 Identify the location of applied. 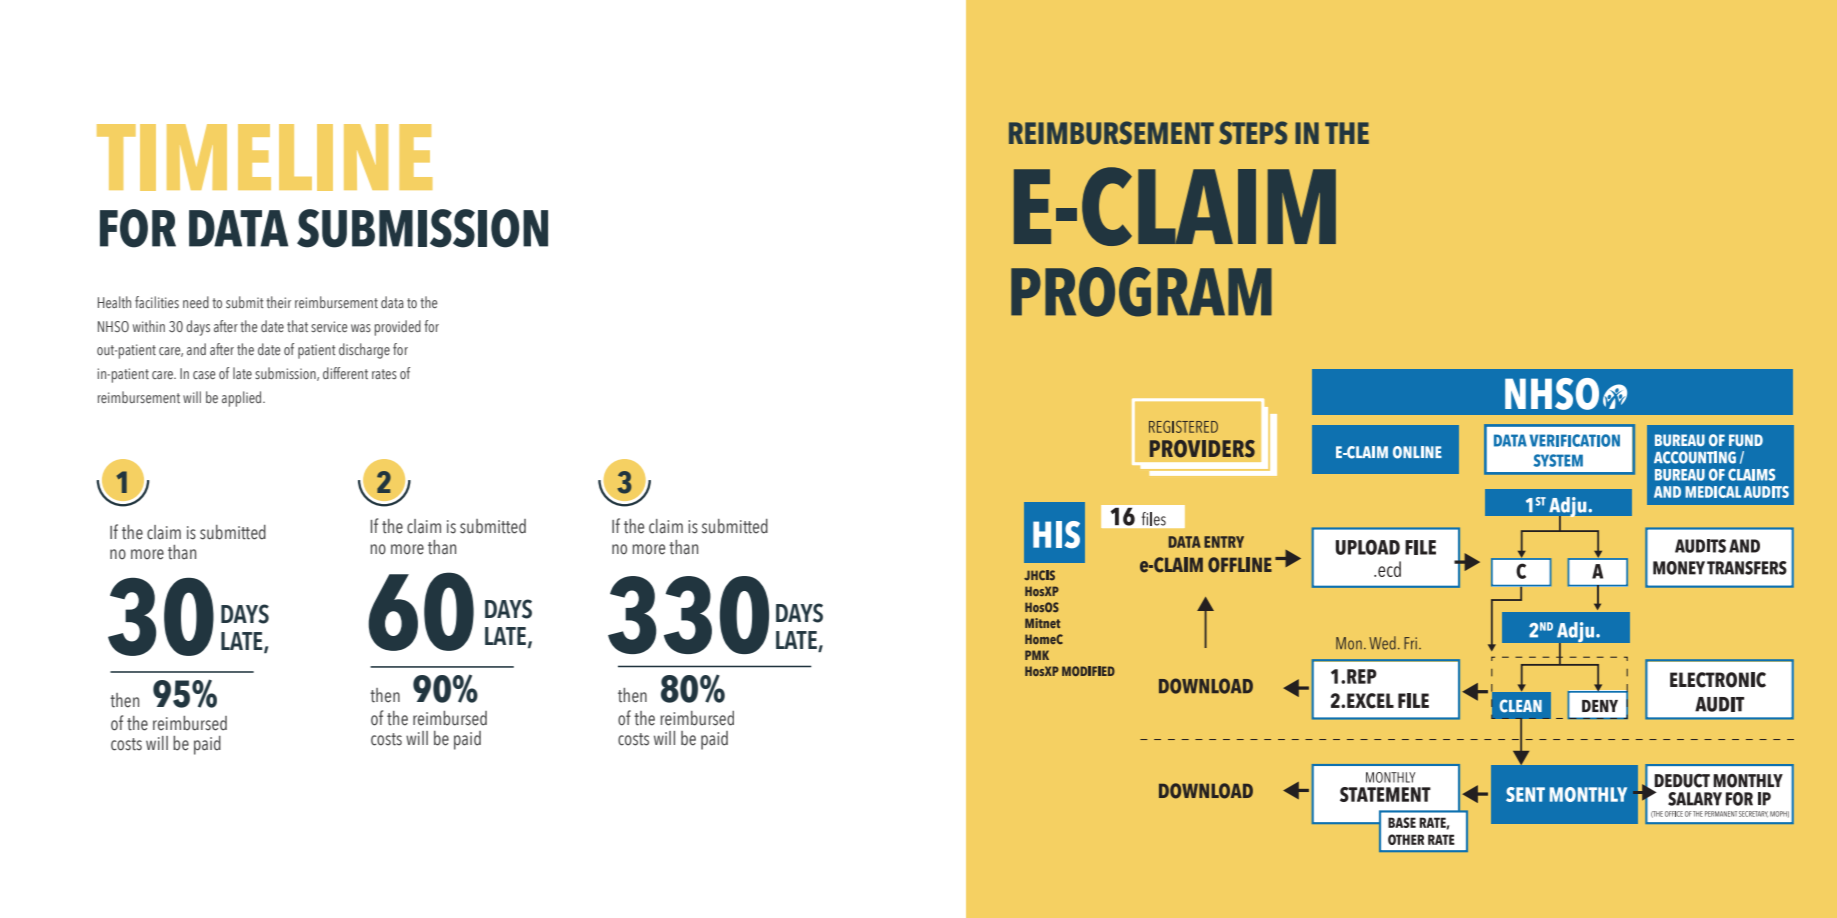
(243, 399).
